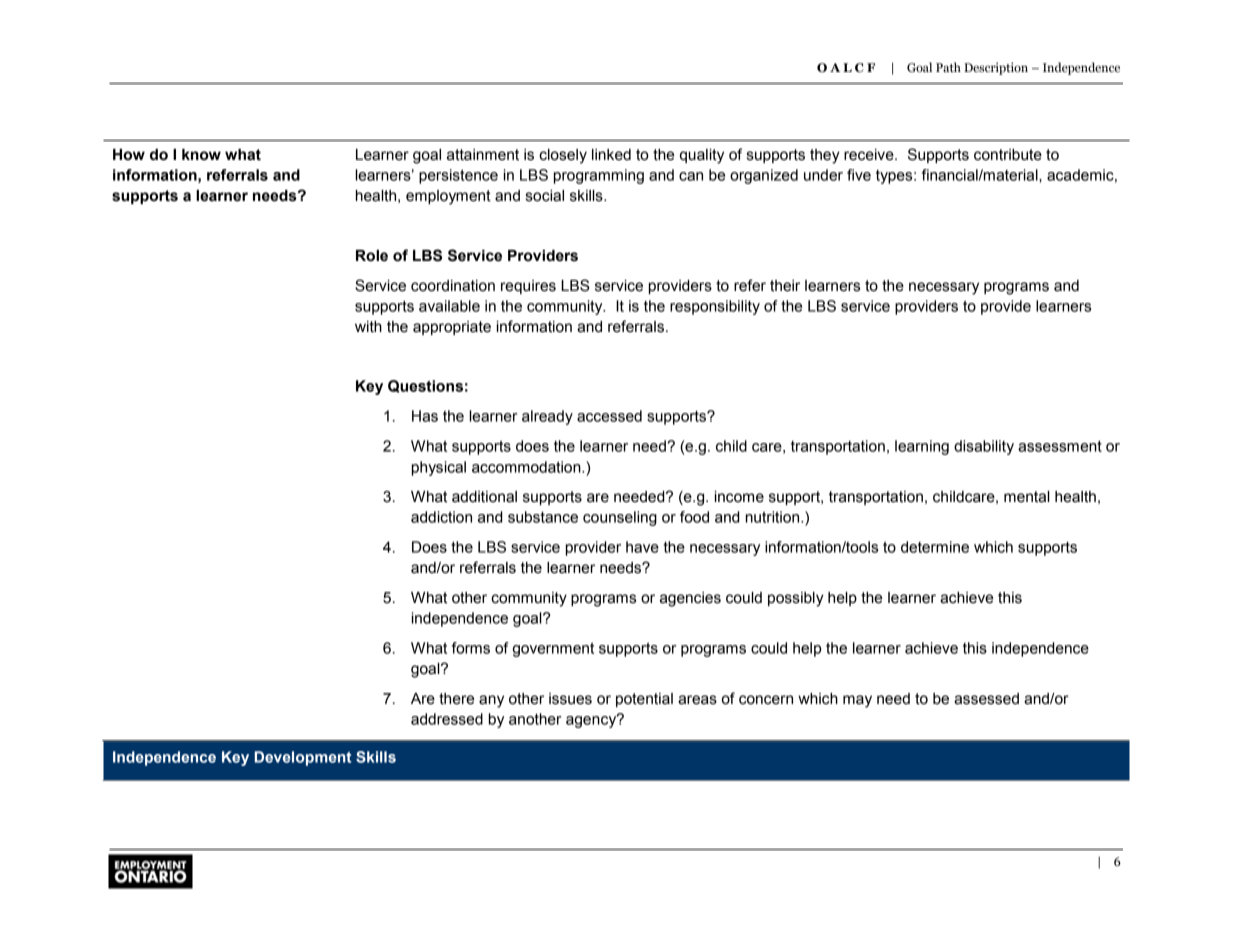 This screenshot has width=1233, height=952. I want to click on learning, so click(922, 447).
